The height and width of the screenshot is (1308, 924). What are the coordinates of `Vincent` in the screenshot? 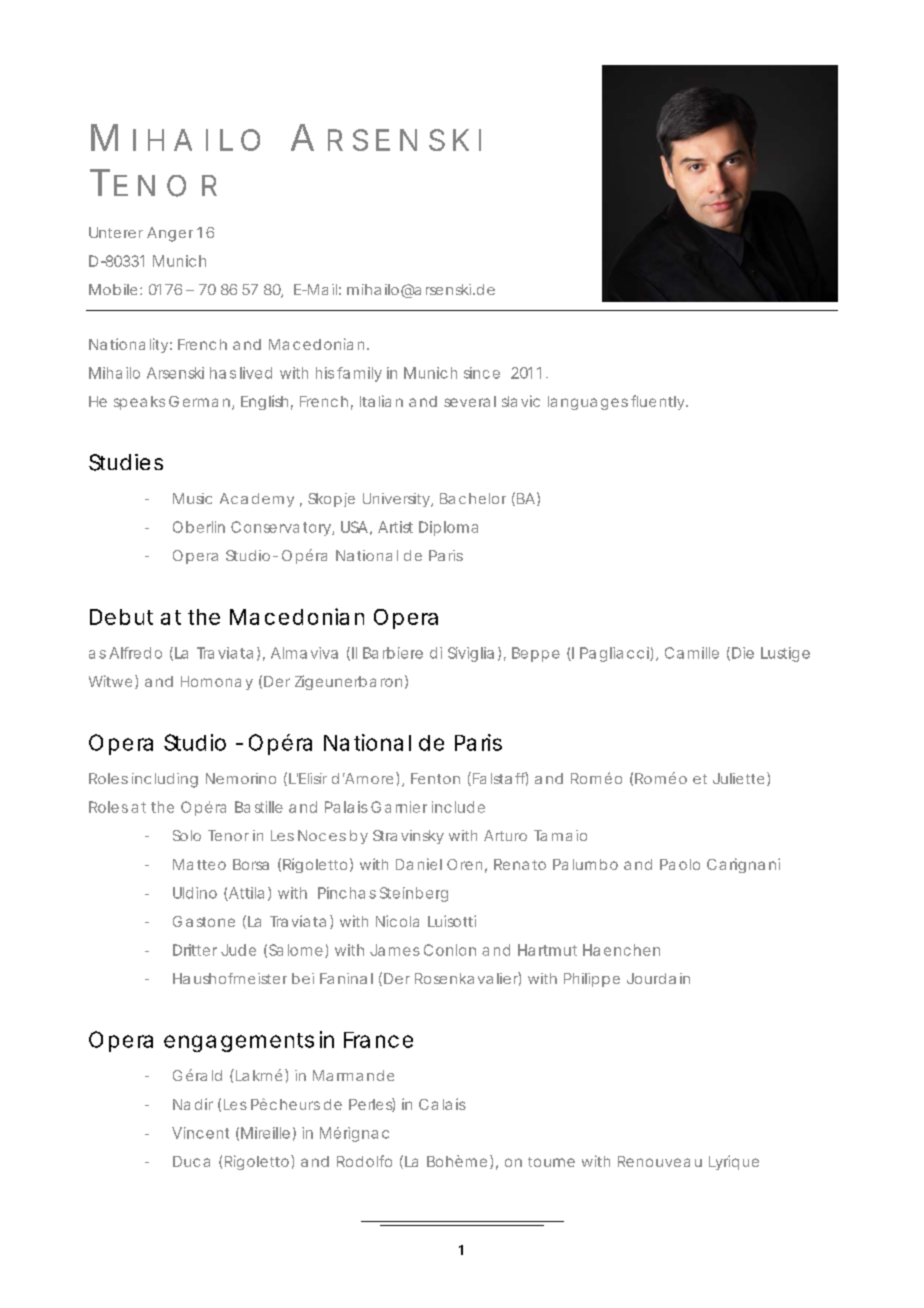 It's located at (200, 1133).
